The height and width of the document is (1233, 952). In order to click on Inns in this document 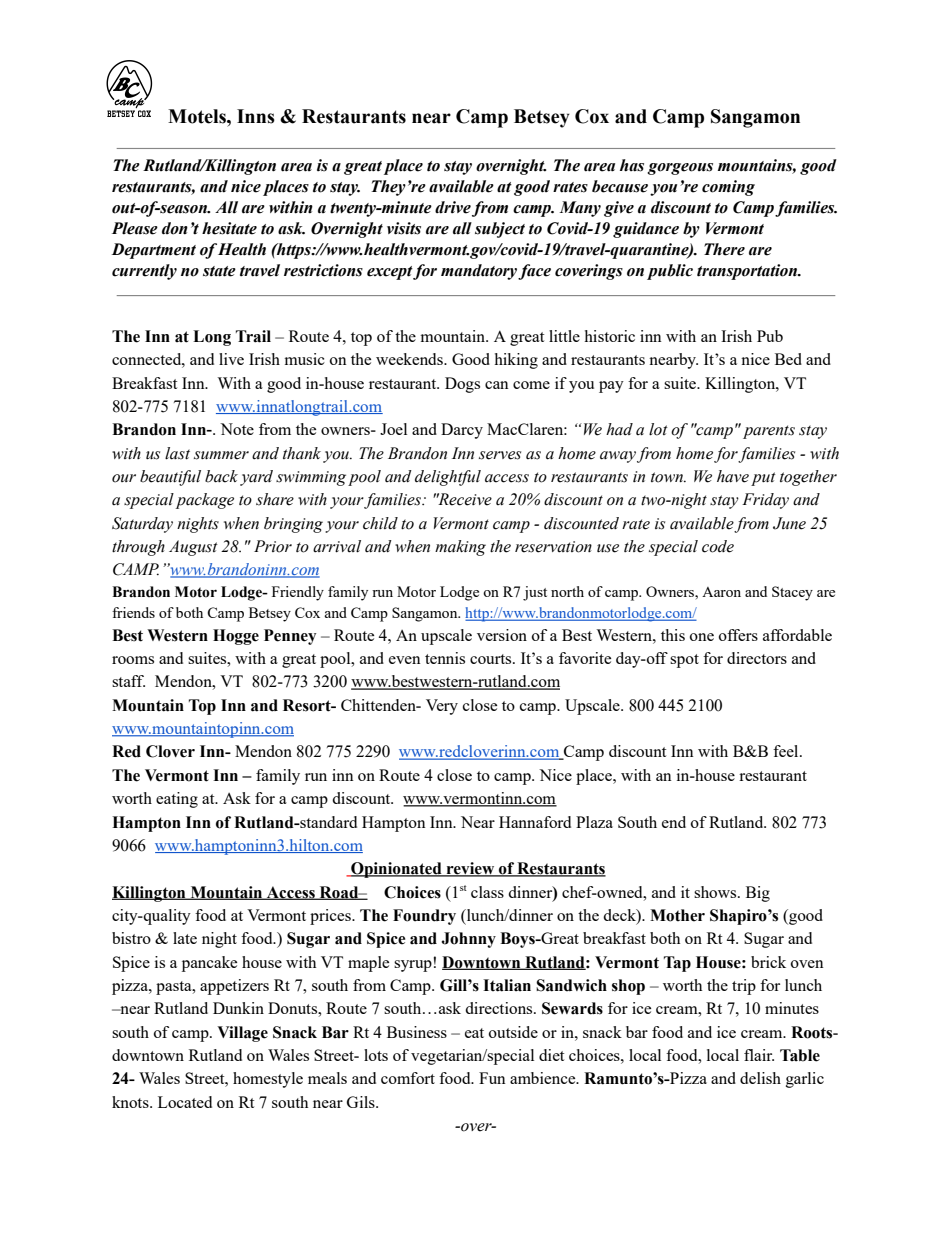, I will do `click(256, 116)`.
